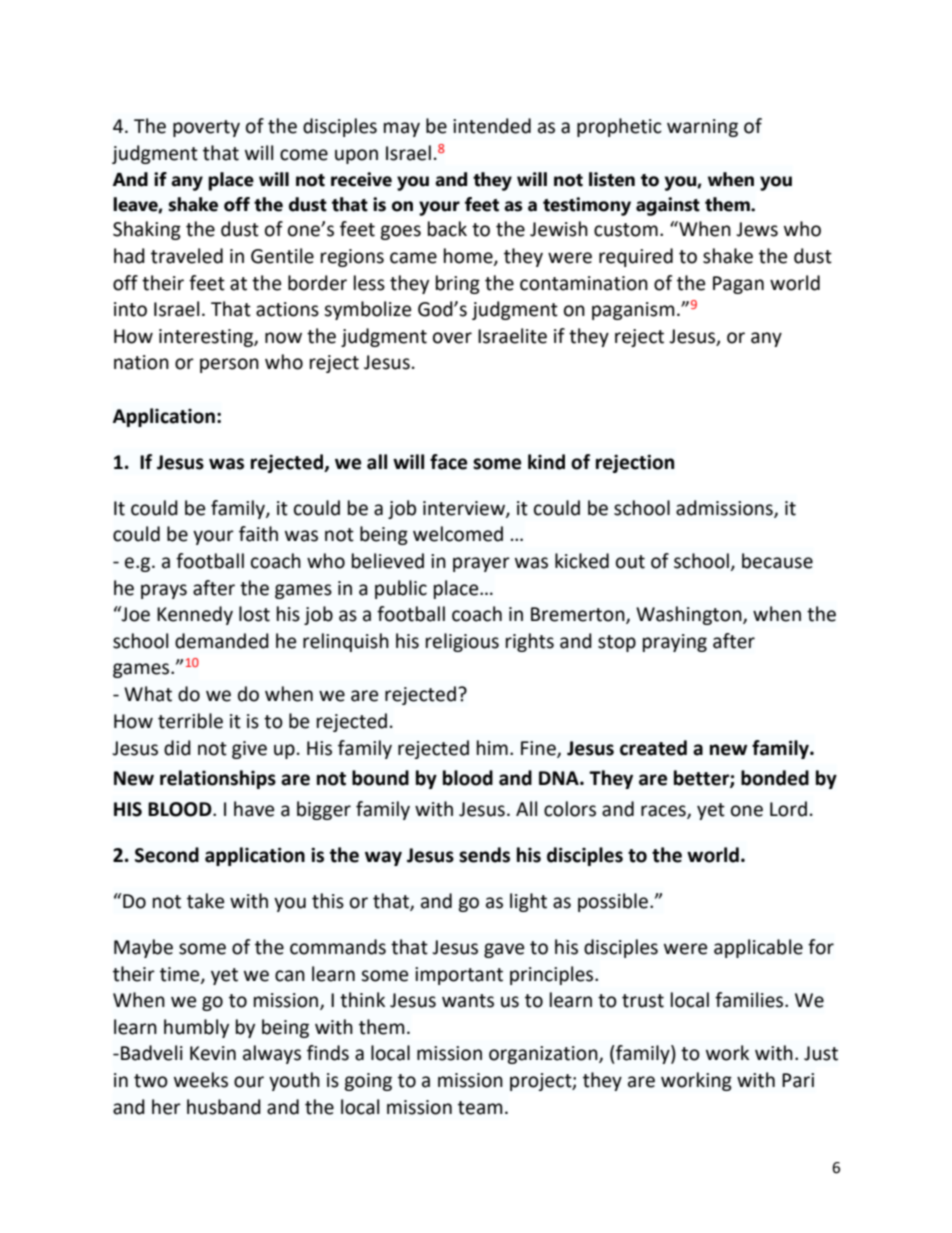 The width and height of the screenshot is (952, 1233). What do you see at coordinates (492, 126) in the screenshot?
I see `intended` at bounding box center [492, 126].
